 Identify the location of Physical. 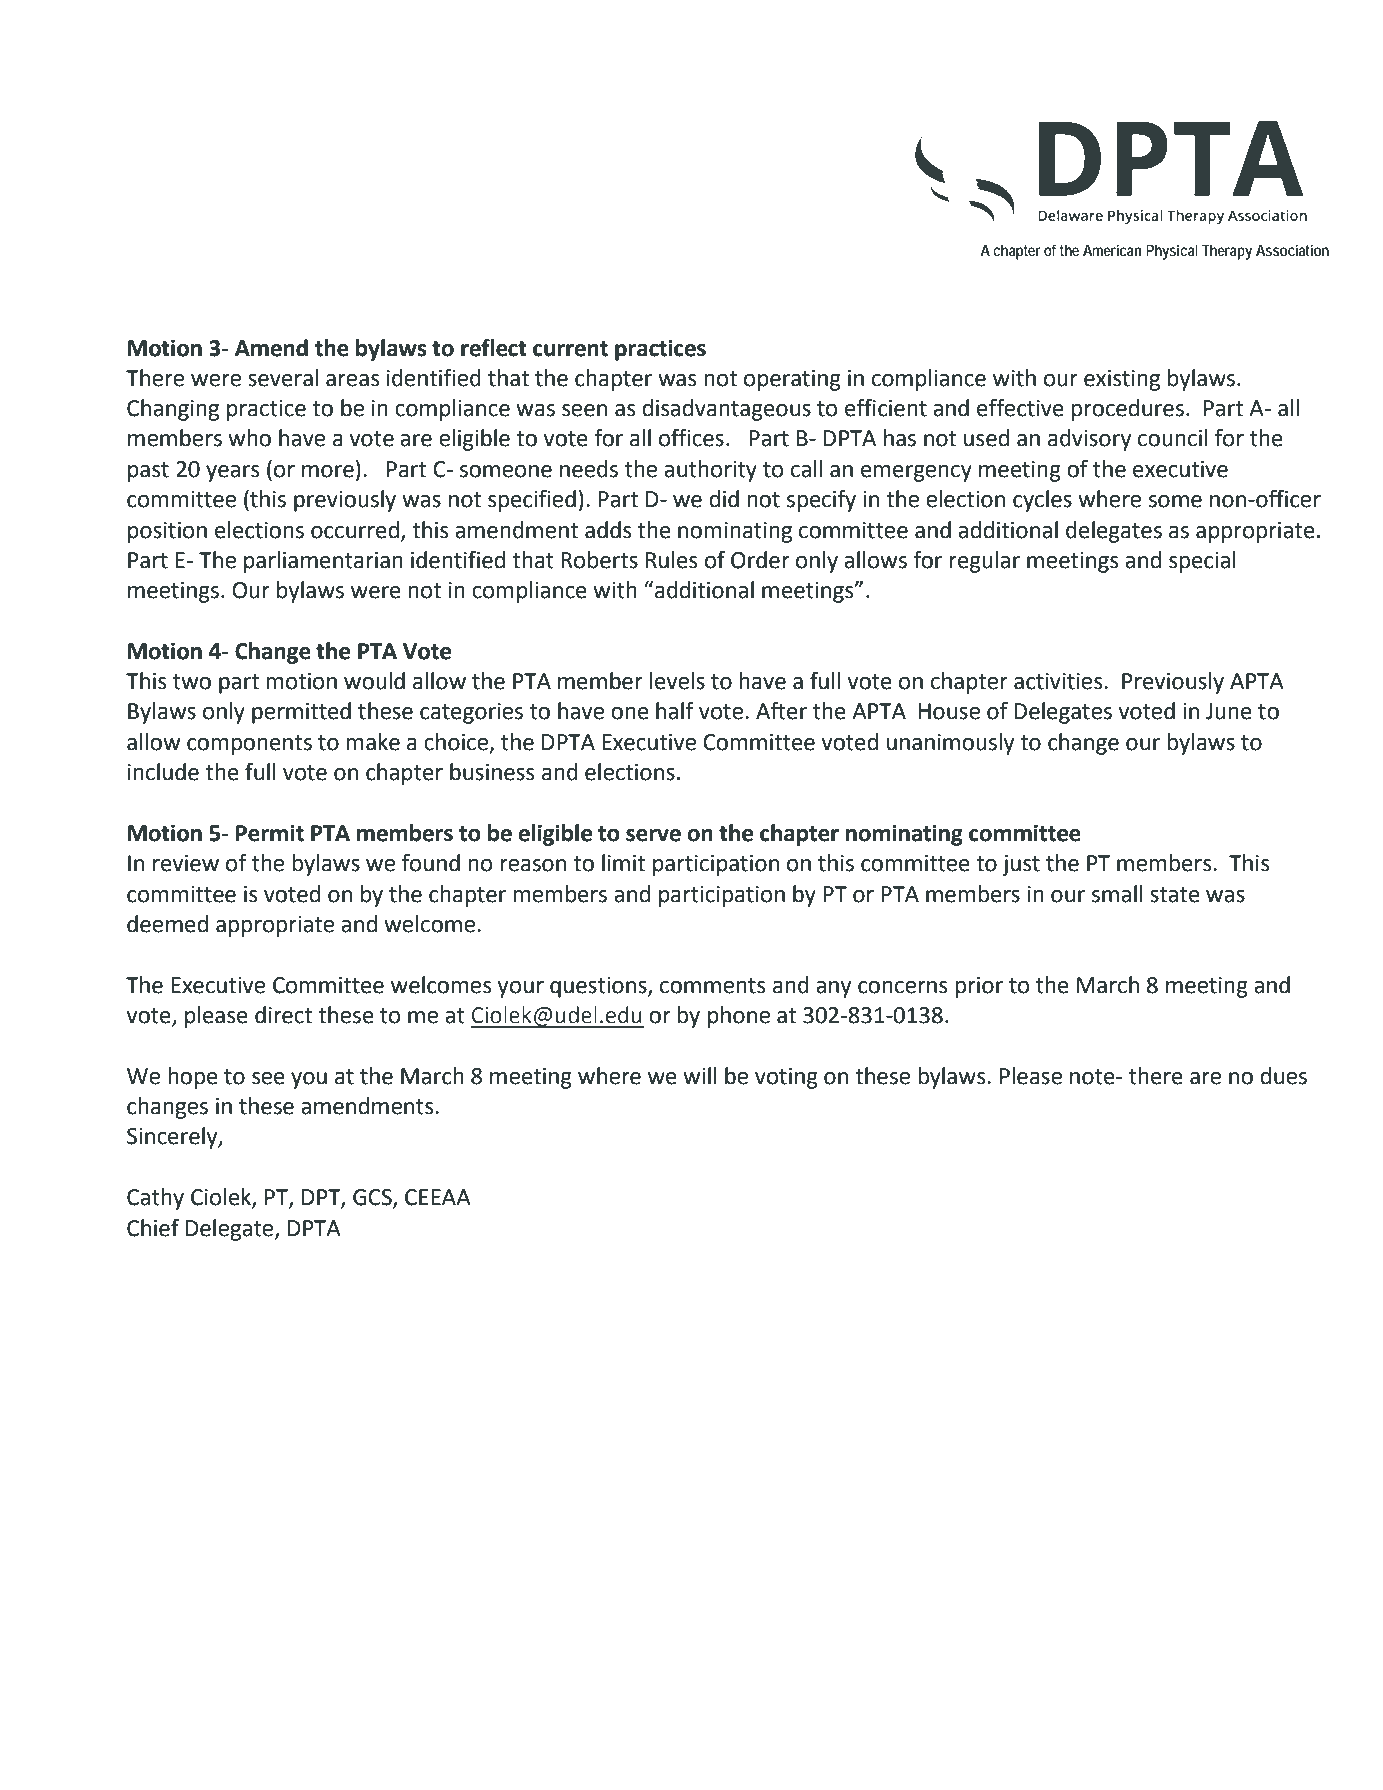
(1172, 252).
